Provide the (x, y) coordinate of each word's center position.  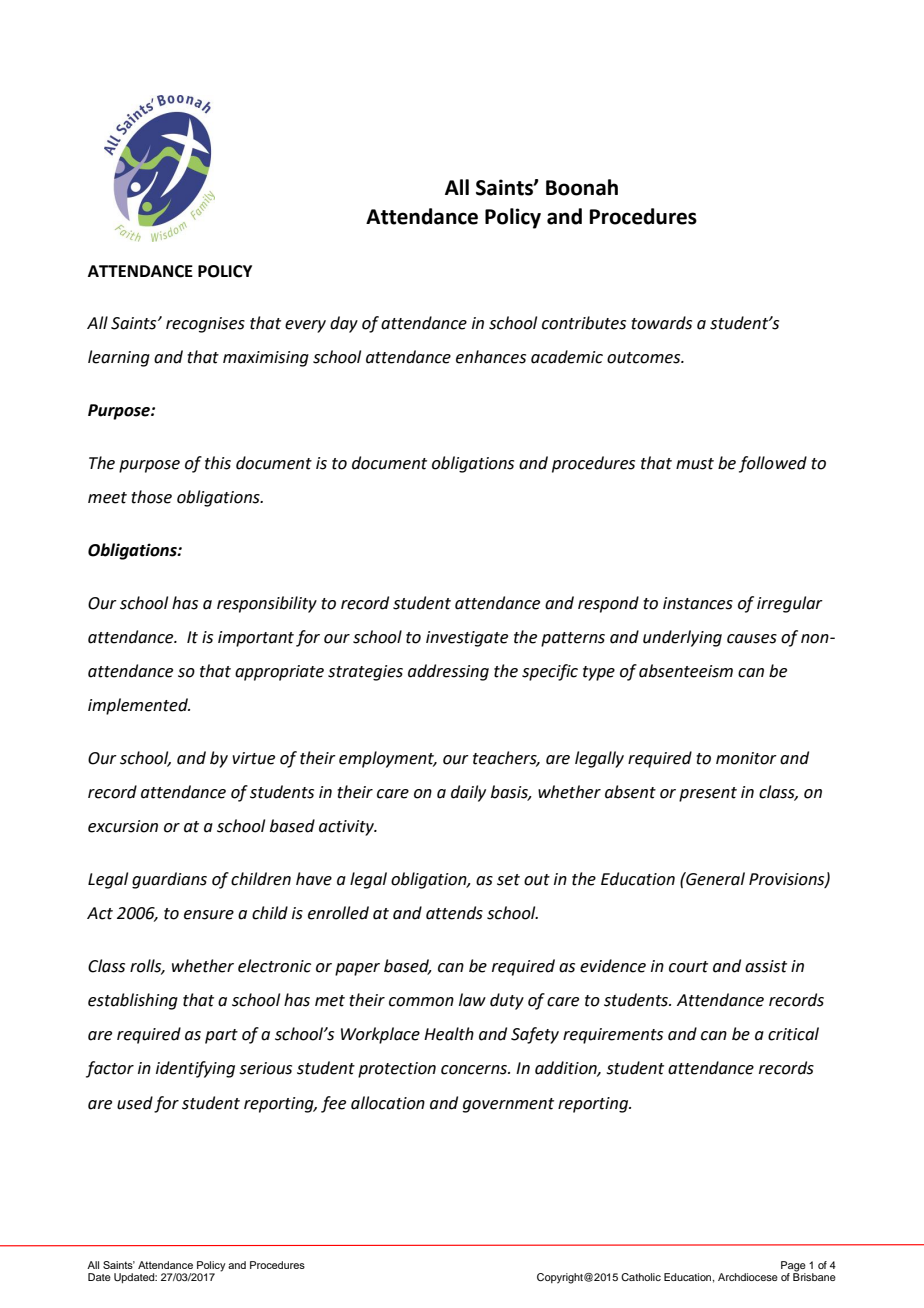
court (688, 967)
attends (454, 913)
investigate (467, 639)
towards (661, 323)
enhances (491, 357)
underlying (682, 638)
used (135, 1103)
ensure (209, 915)
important (256, 639)
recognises (205, 325)
